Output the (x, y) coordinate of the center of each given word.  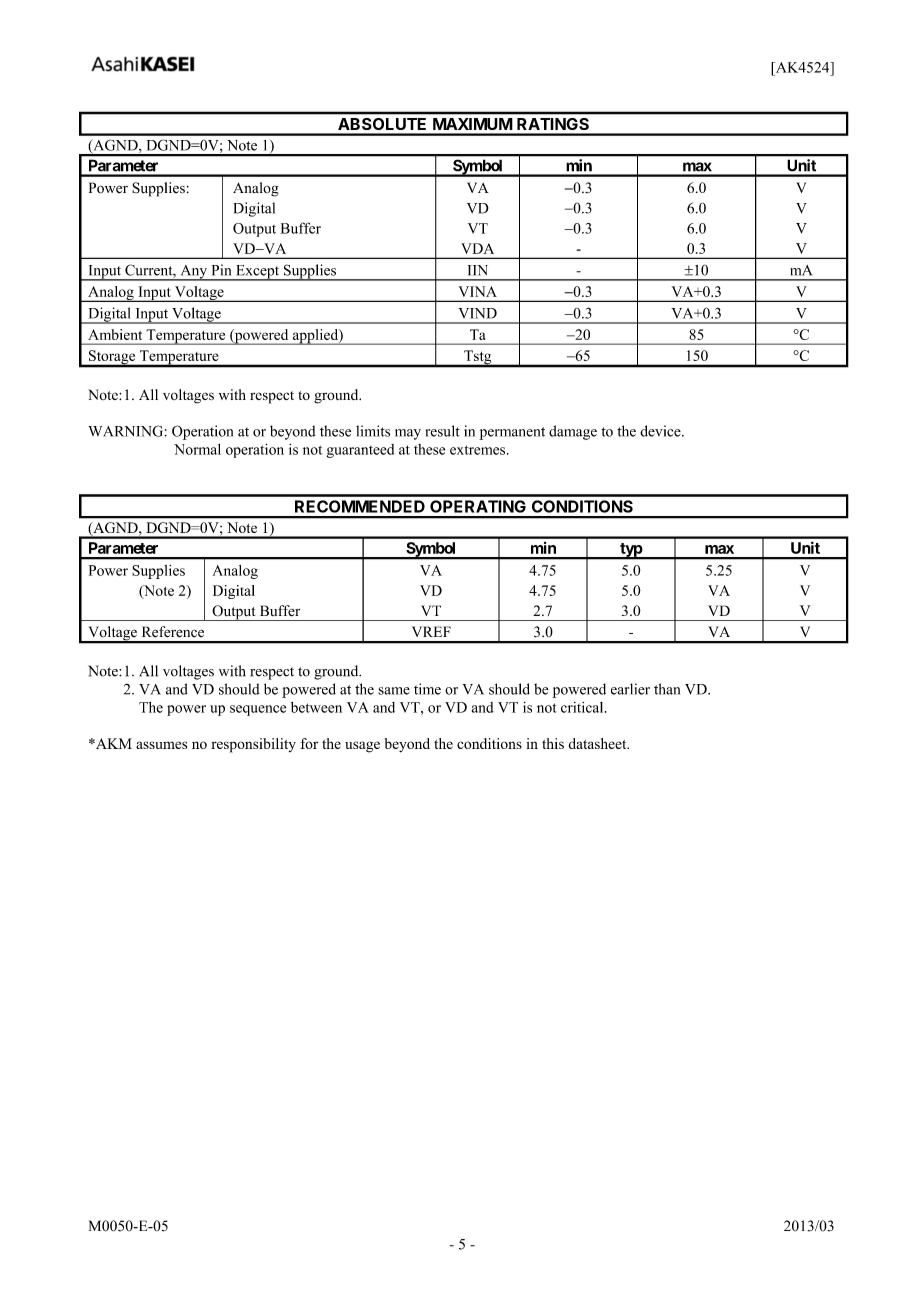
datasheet (598, 743)
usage (362, 747)
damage (573, 432)
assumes (161, 745)
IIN (478, 270)
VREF (431, 631)
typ (631, 551)
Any (194, 273)
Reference (173, 632)
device (661, 431)
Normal (197, 449)
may (408, 434)
